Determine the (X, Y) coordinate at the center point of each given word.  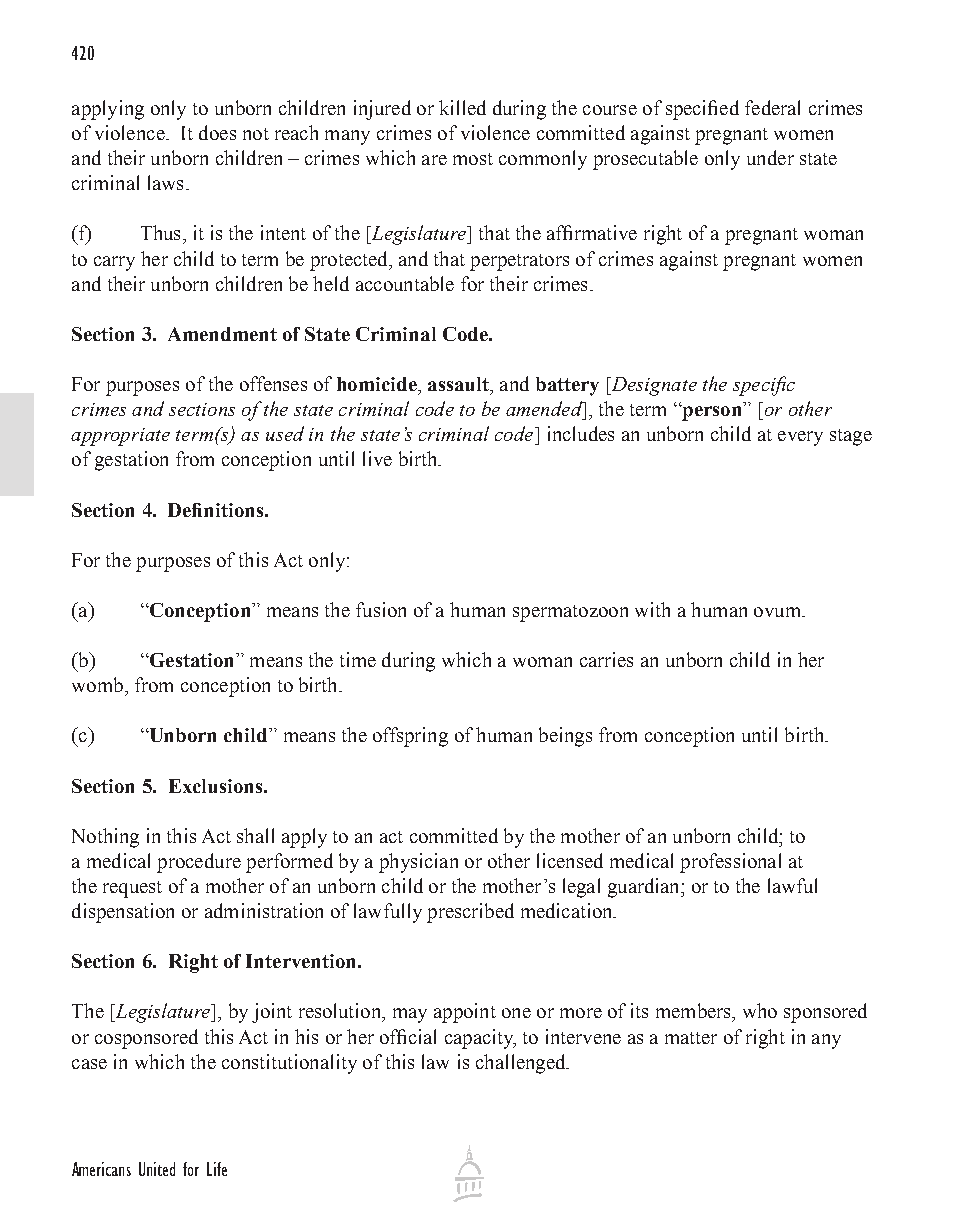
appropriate (120, 437)
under (770, 157)
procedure (199, 863)
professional (730, 863)
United (157, 1169)
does (217, 132)
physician (418, 863)
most (473, 159)
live (377, 458)
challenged (522, 1064)
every (800, 438)
